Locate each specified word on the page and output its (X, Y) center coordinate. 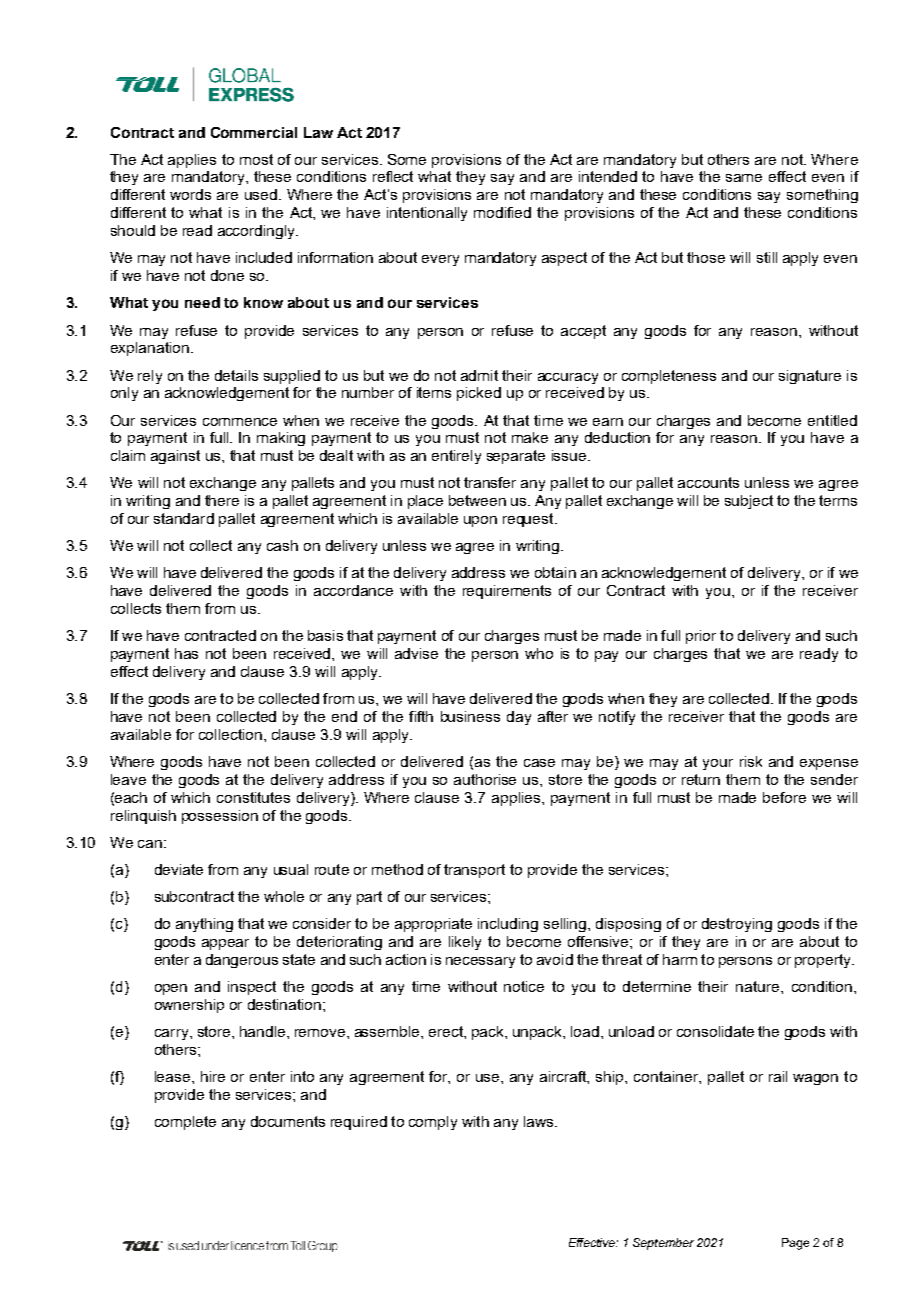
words (190, 194)
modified (502, 212)
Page (795, 1244)
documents (288, 1121)
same (744, 178)
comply (433, 1123)
